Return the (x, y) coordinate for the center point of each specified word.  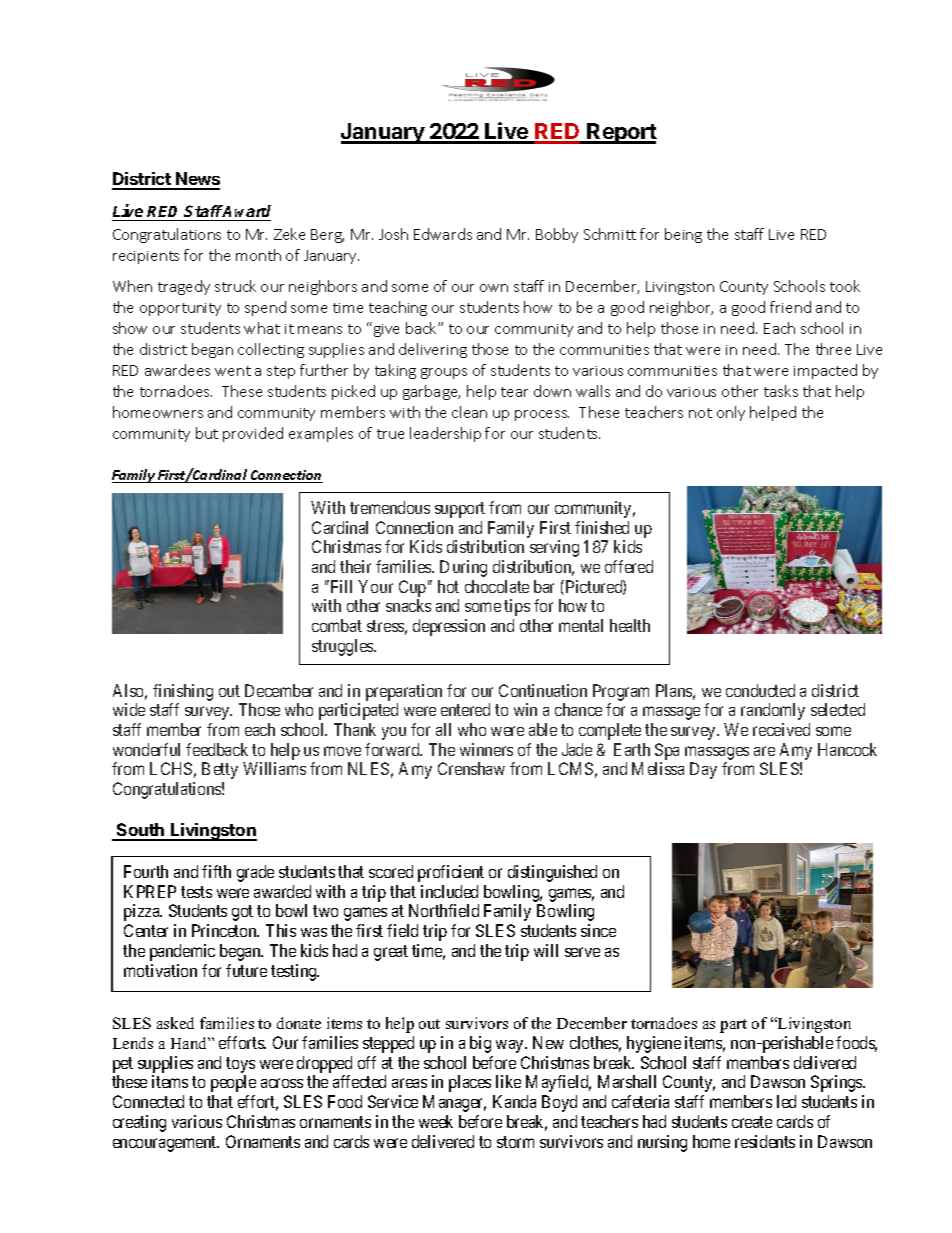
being (683, 235)
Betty (220, 770)
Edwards (443, 234)
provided (253, 434)
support (460, 510)
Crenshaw (471, 768)
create (752, 1122)
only (731, 413)
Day (703, 770)
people (233, 1083)
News (197, 180)
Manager (454, 1103)
